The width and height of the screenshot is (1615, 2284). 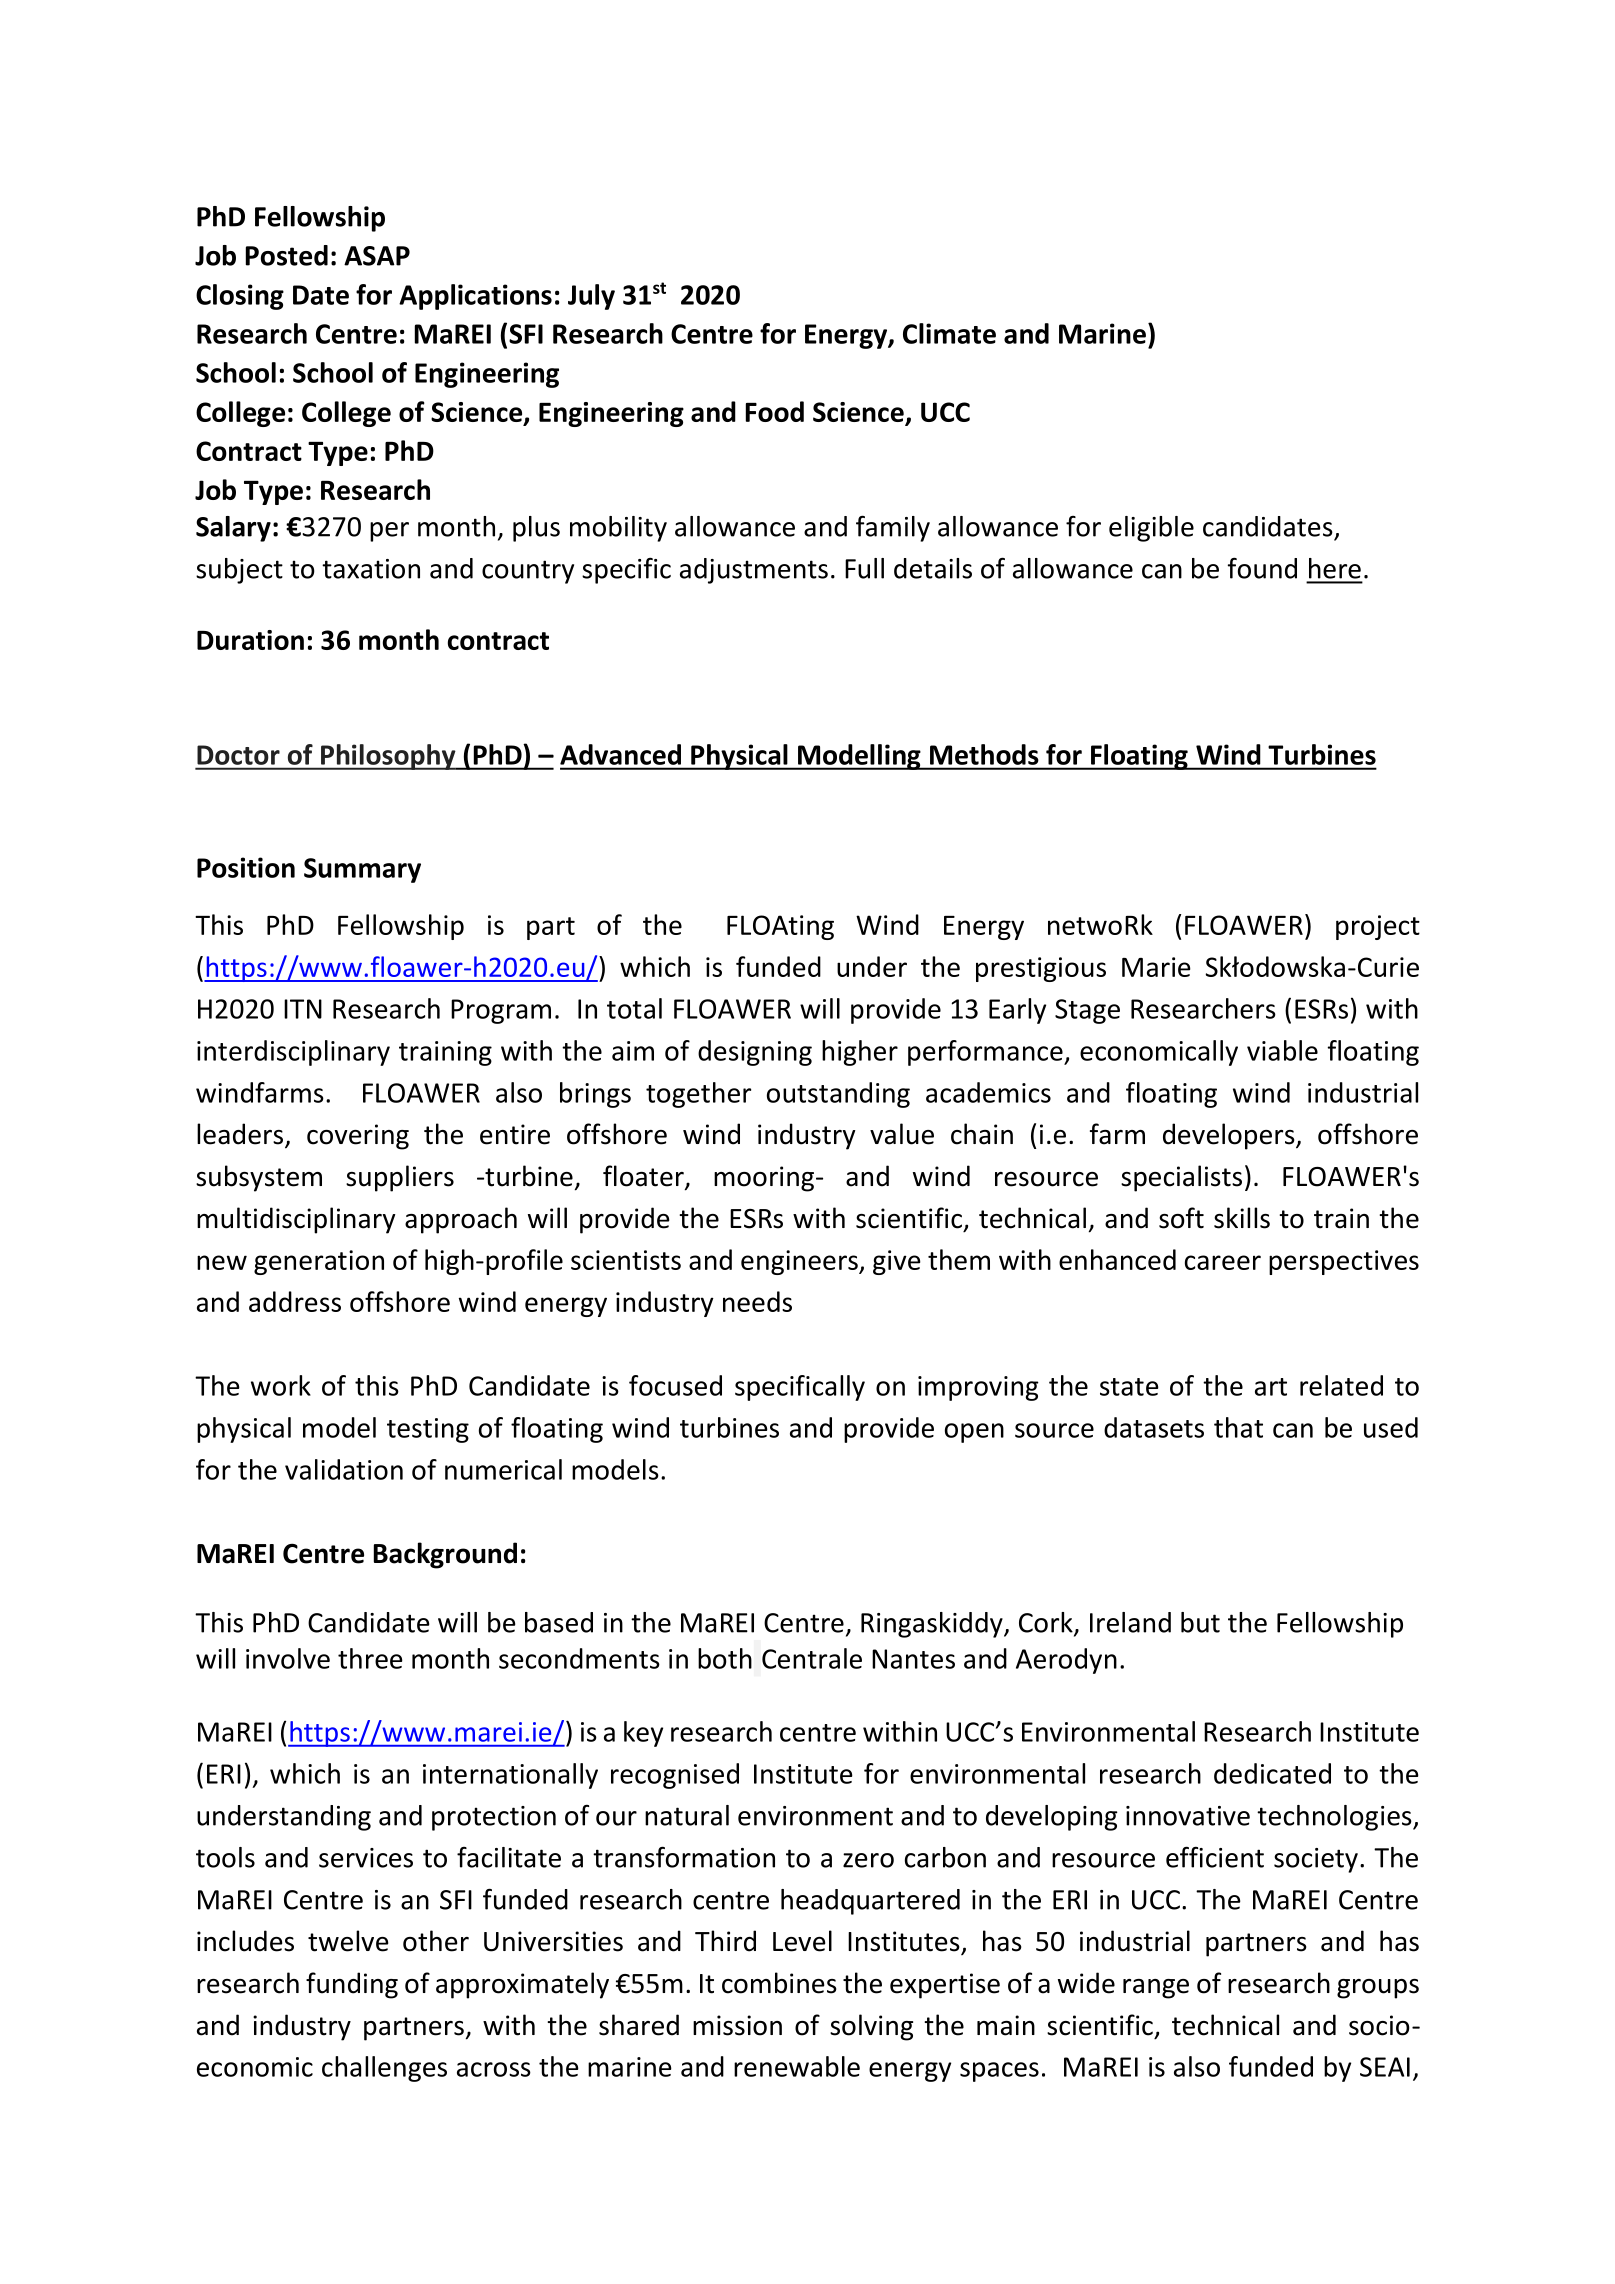 I want to click on Centrale, so click(x=812, y=1658).
